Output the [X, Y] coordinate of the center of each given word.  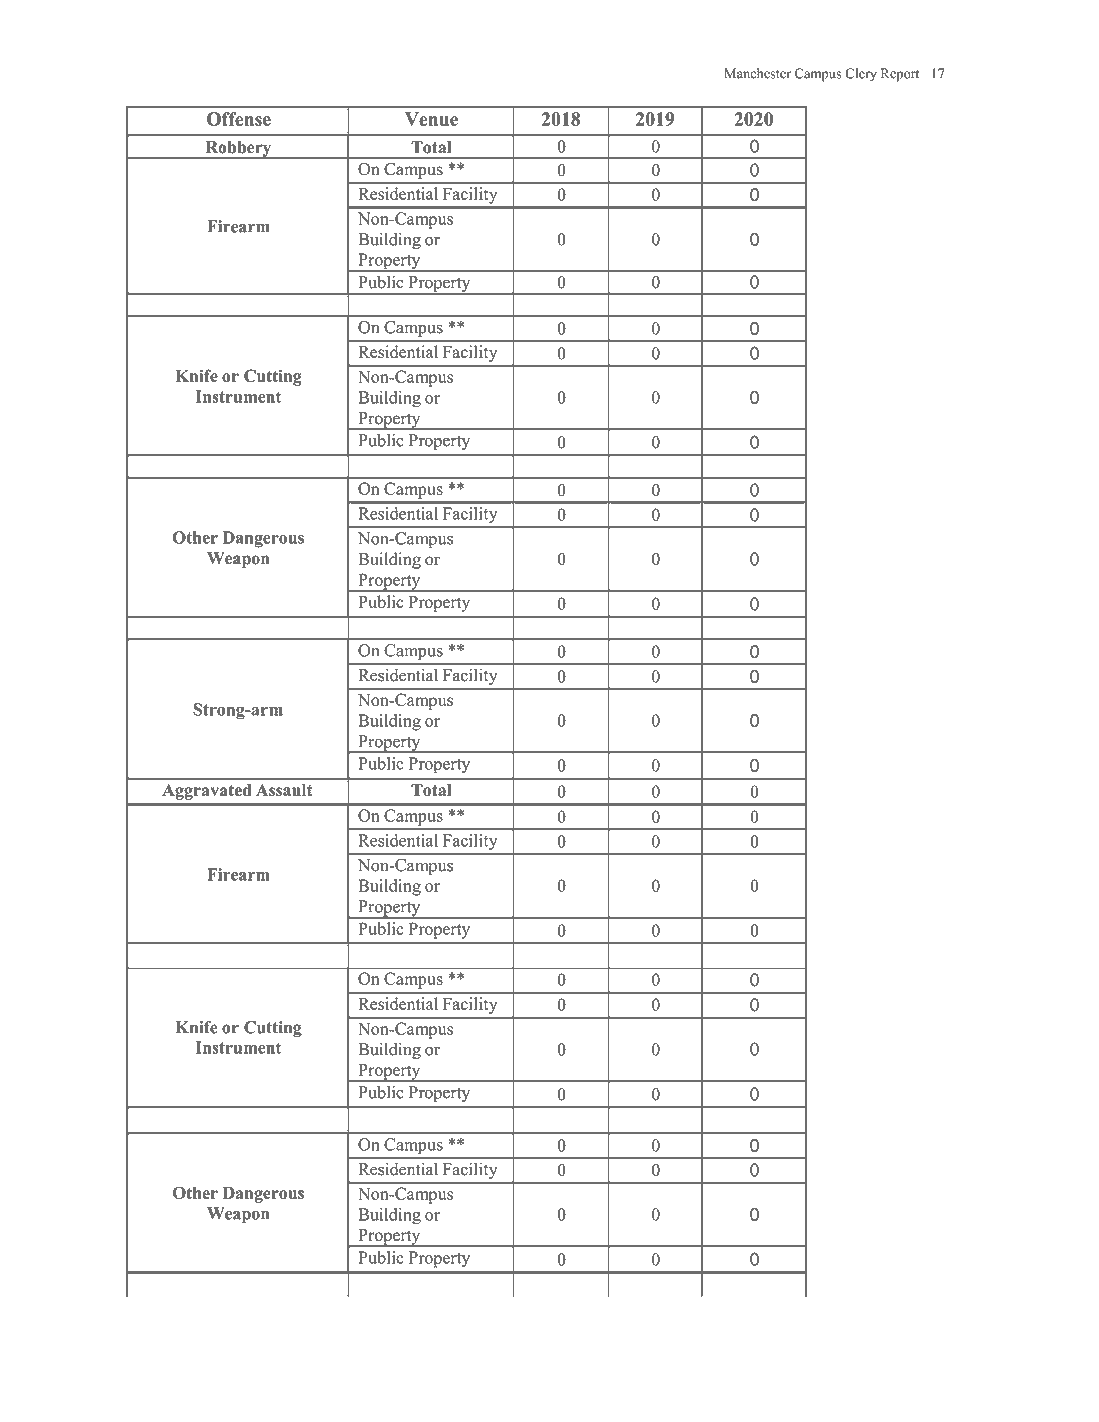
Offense [239, 119]
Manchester [757, 73]
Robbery [238, 150]
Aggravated [207, 792]
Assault [284, 790]
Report [900, 75]
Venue [431, 119]
